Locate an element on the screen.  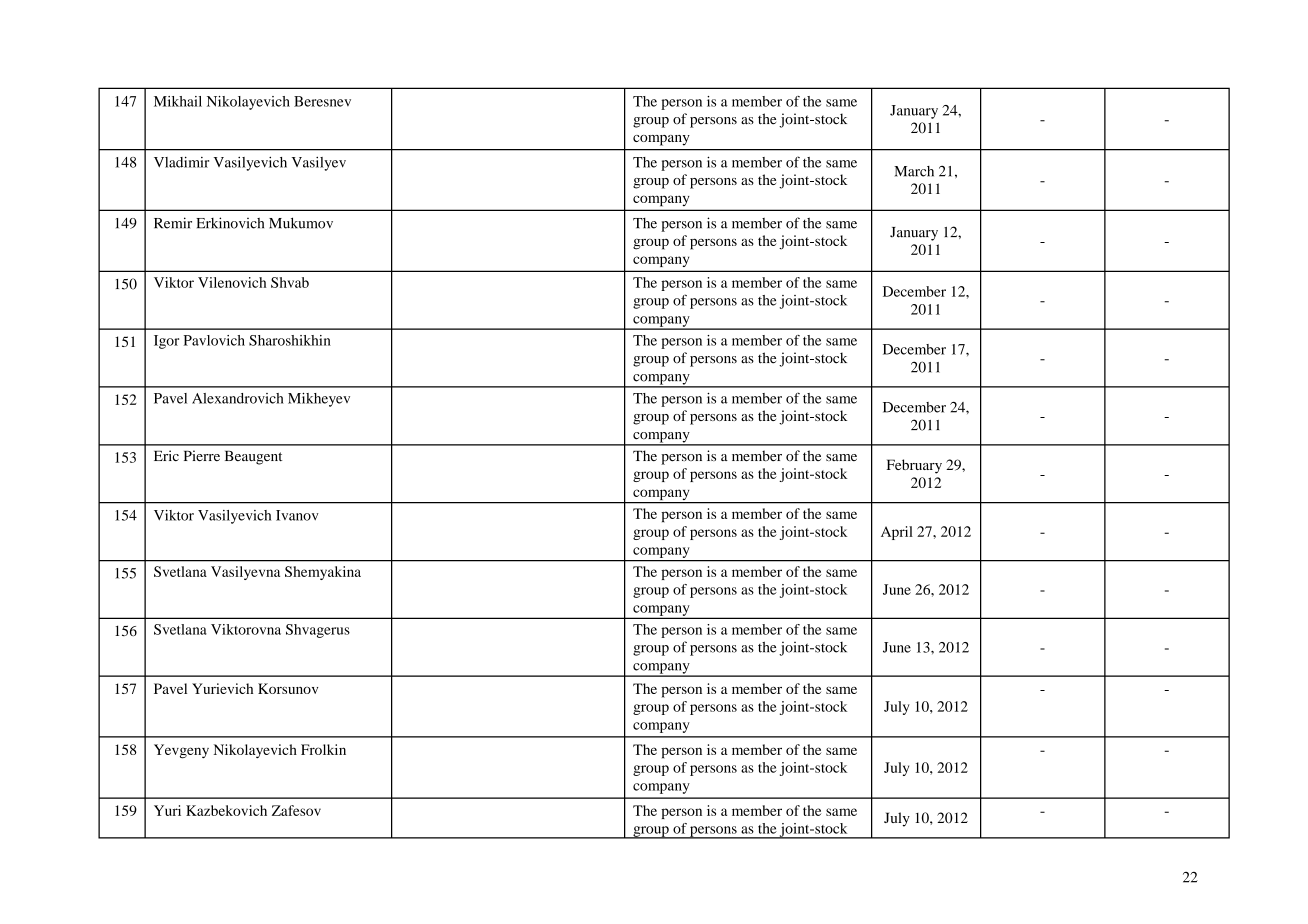
Pierre is located at coordinates (202, 456).
